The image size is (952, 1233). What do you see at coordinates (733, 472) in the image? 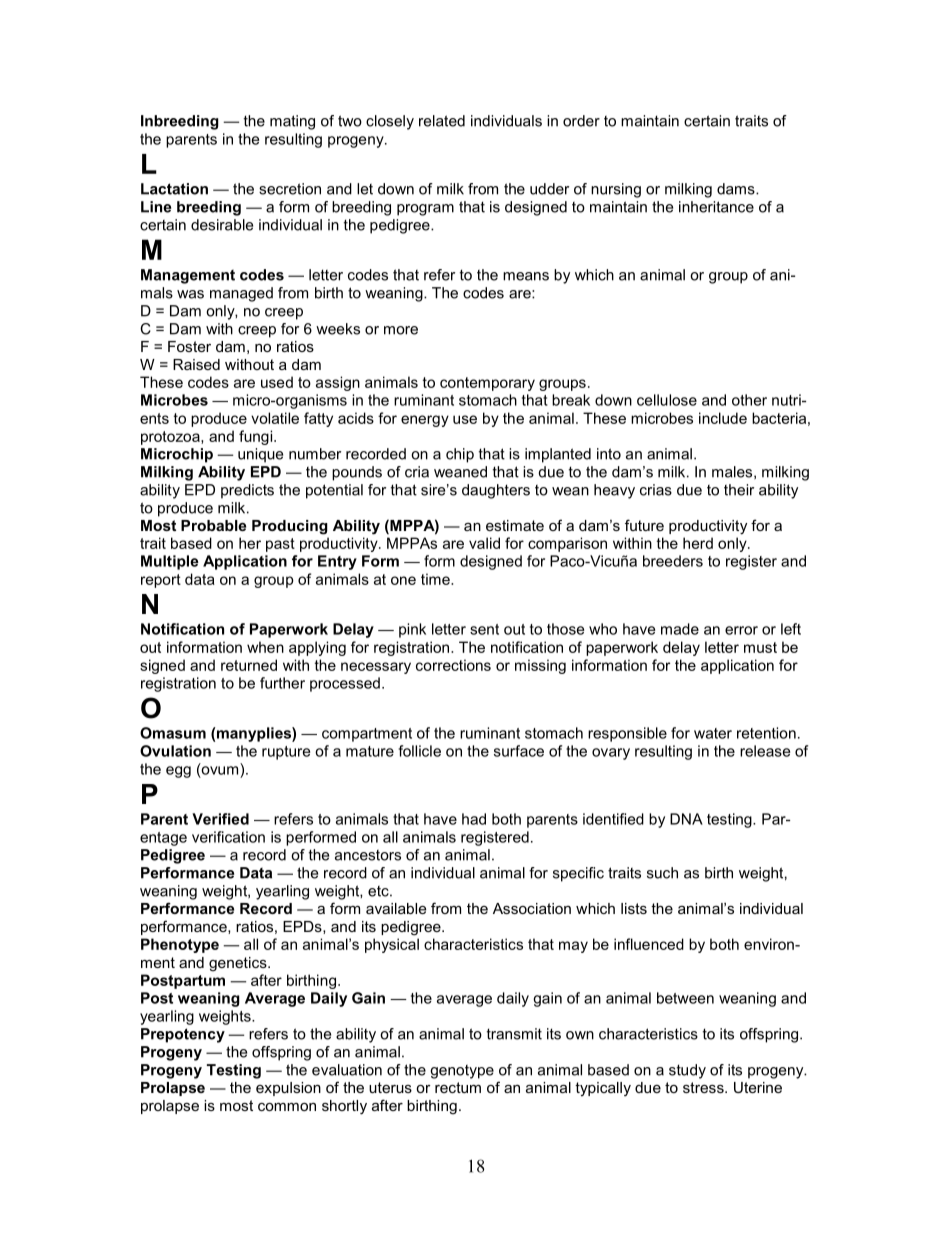
I see `males` at bounding box center [733, 472].
